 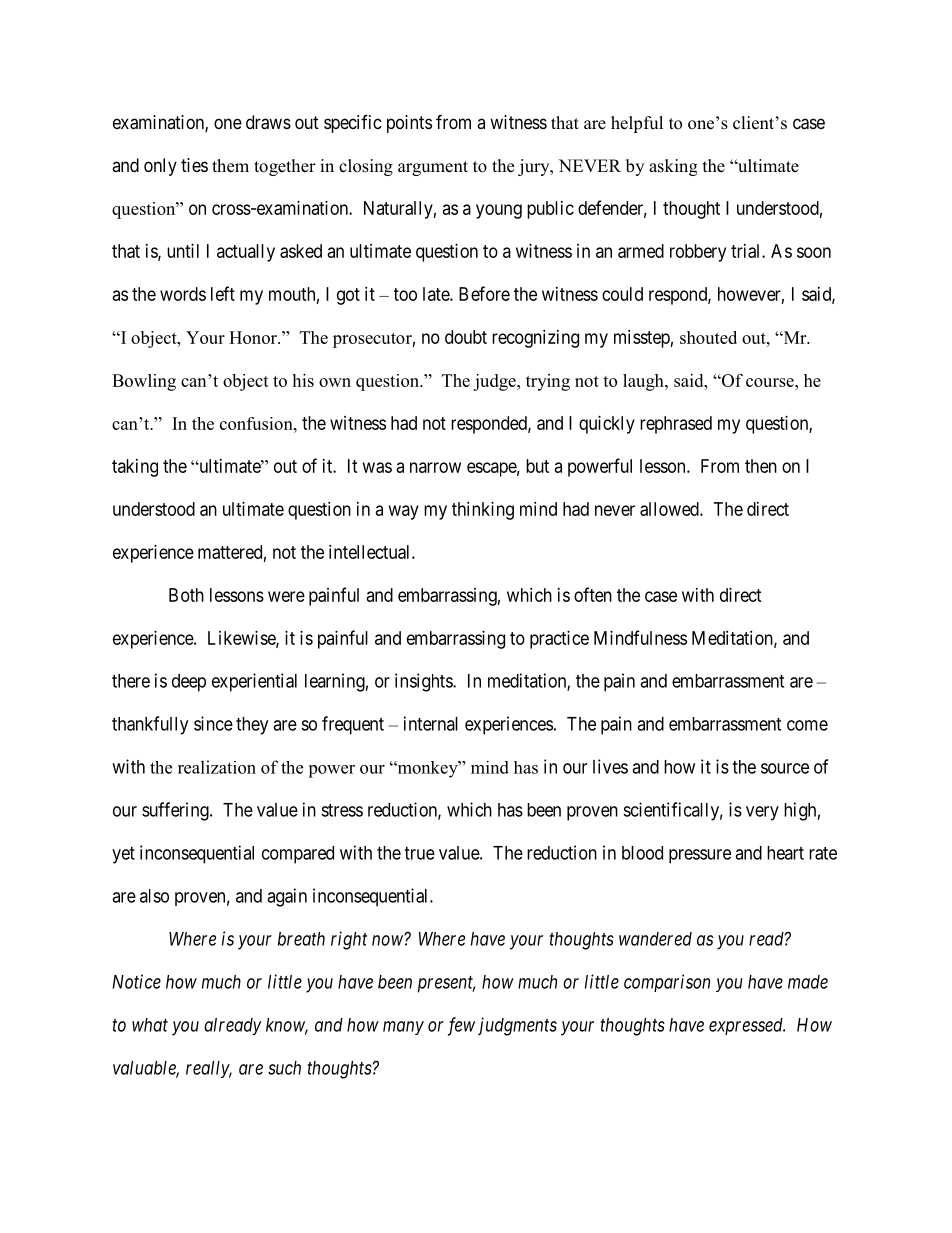 I want to click on asking, so click(x=673, y=167).
